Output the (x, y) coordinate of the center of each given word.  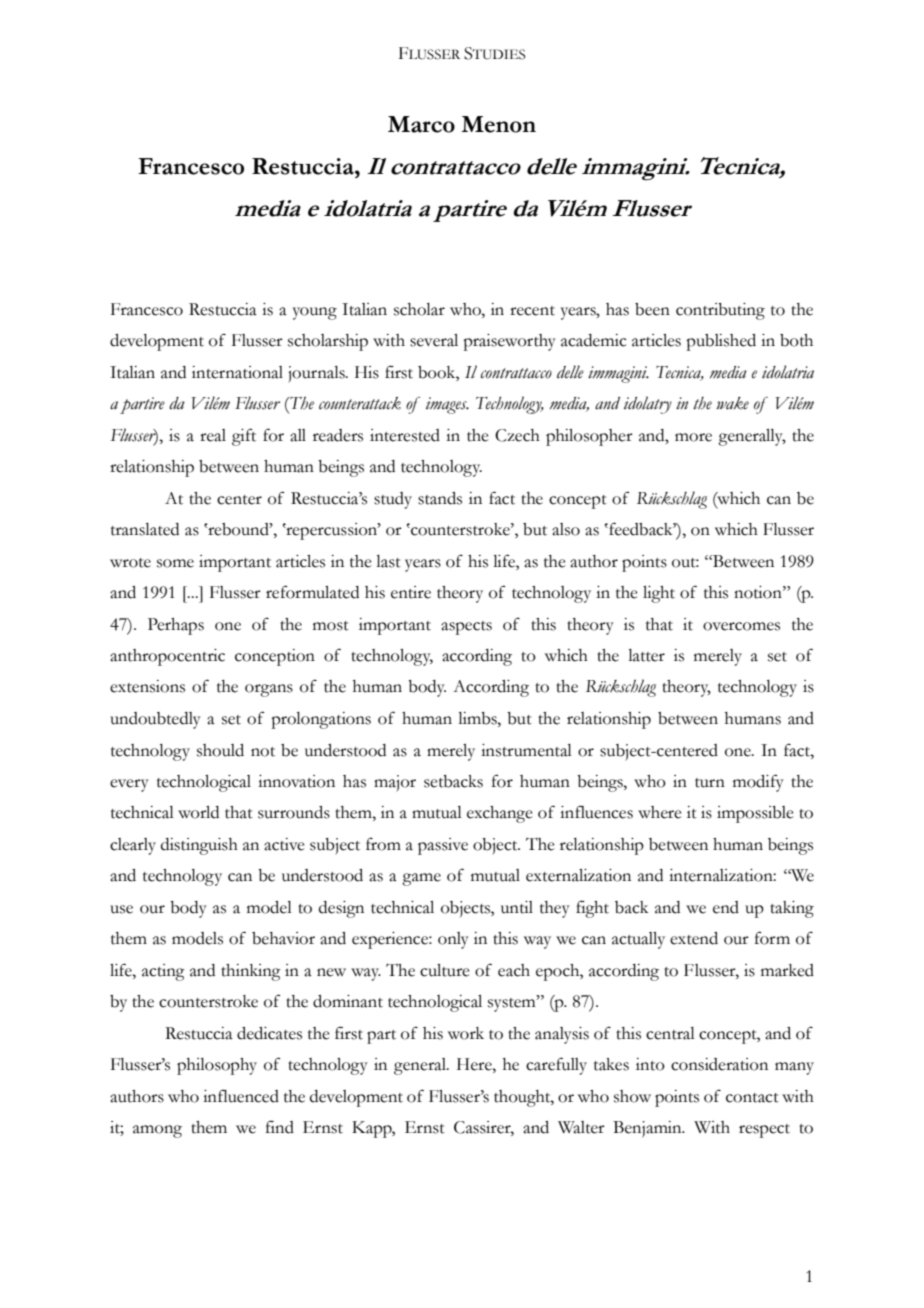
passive (443, 846)
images (447, 405)
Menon (498, 124)
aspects (466, 628)
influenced (241, 1096)
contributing (720, 311)
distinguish (199, 846)
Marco (421, 124)
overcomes (741, 626)
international (237, 372)
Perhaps (176, 626)
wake (732, 403)
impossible (755, 814)
